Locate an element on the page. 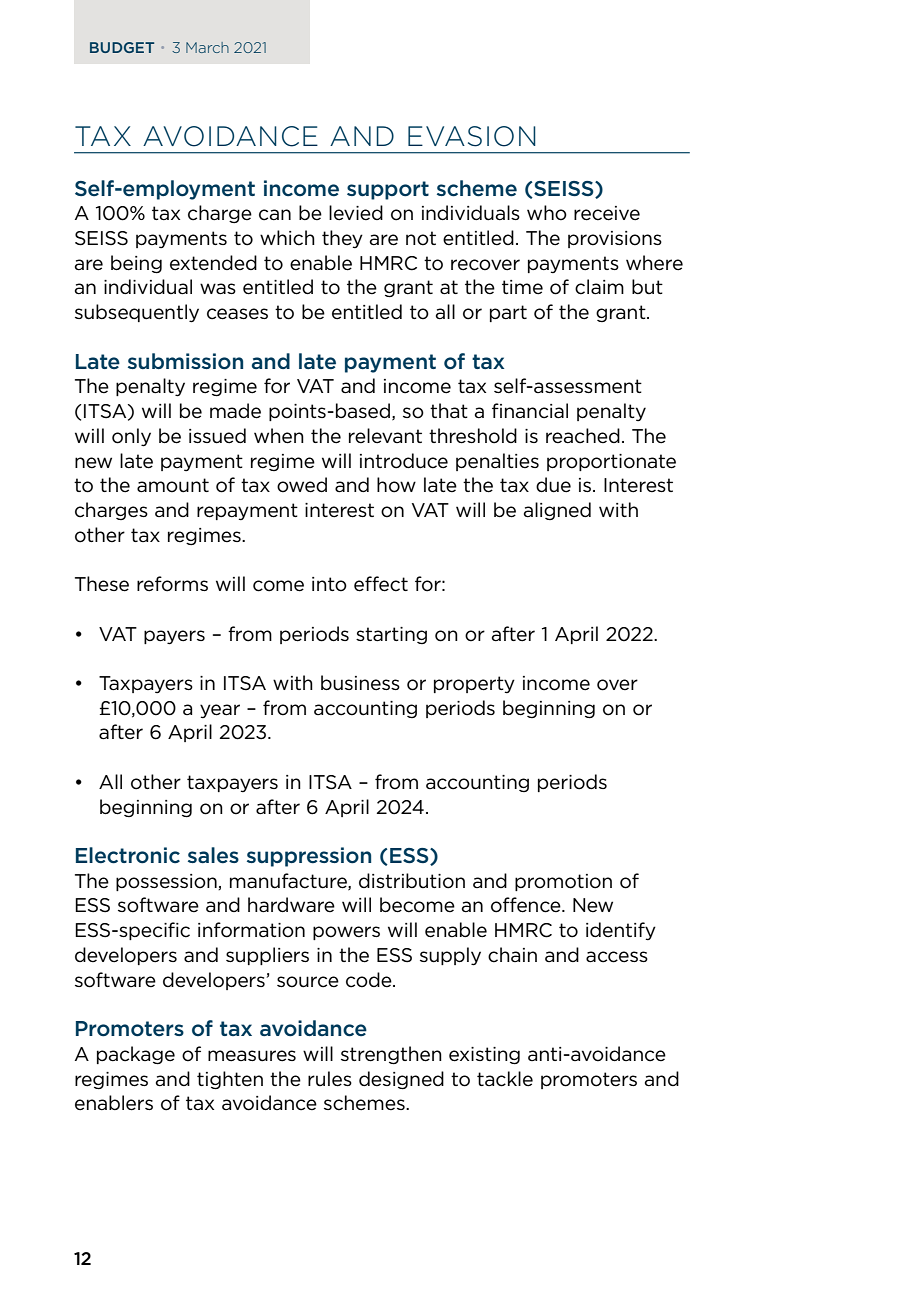 This page has height=1308, width=924. distribution is located at coordinates (412, 881).
